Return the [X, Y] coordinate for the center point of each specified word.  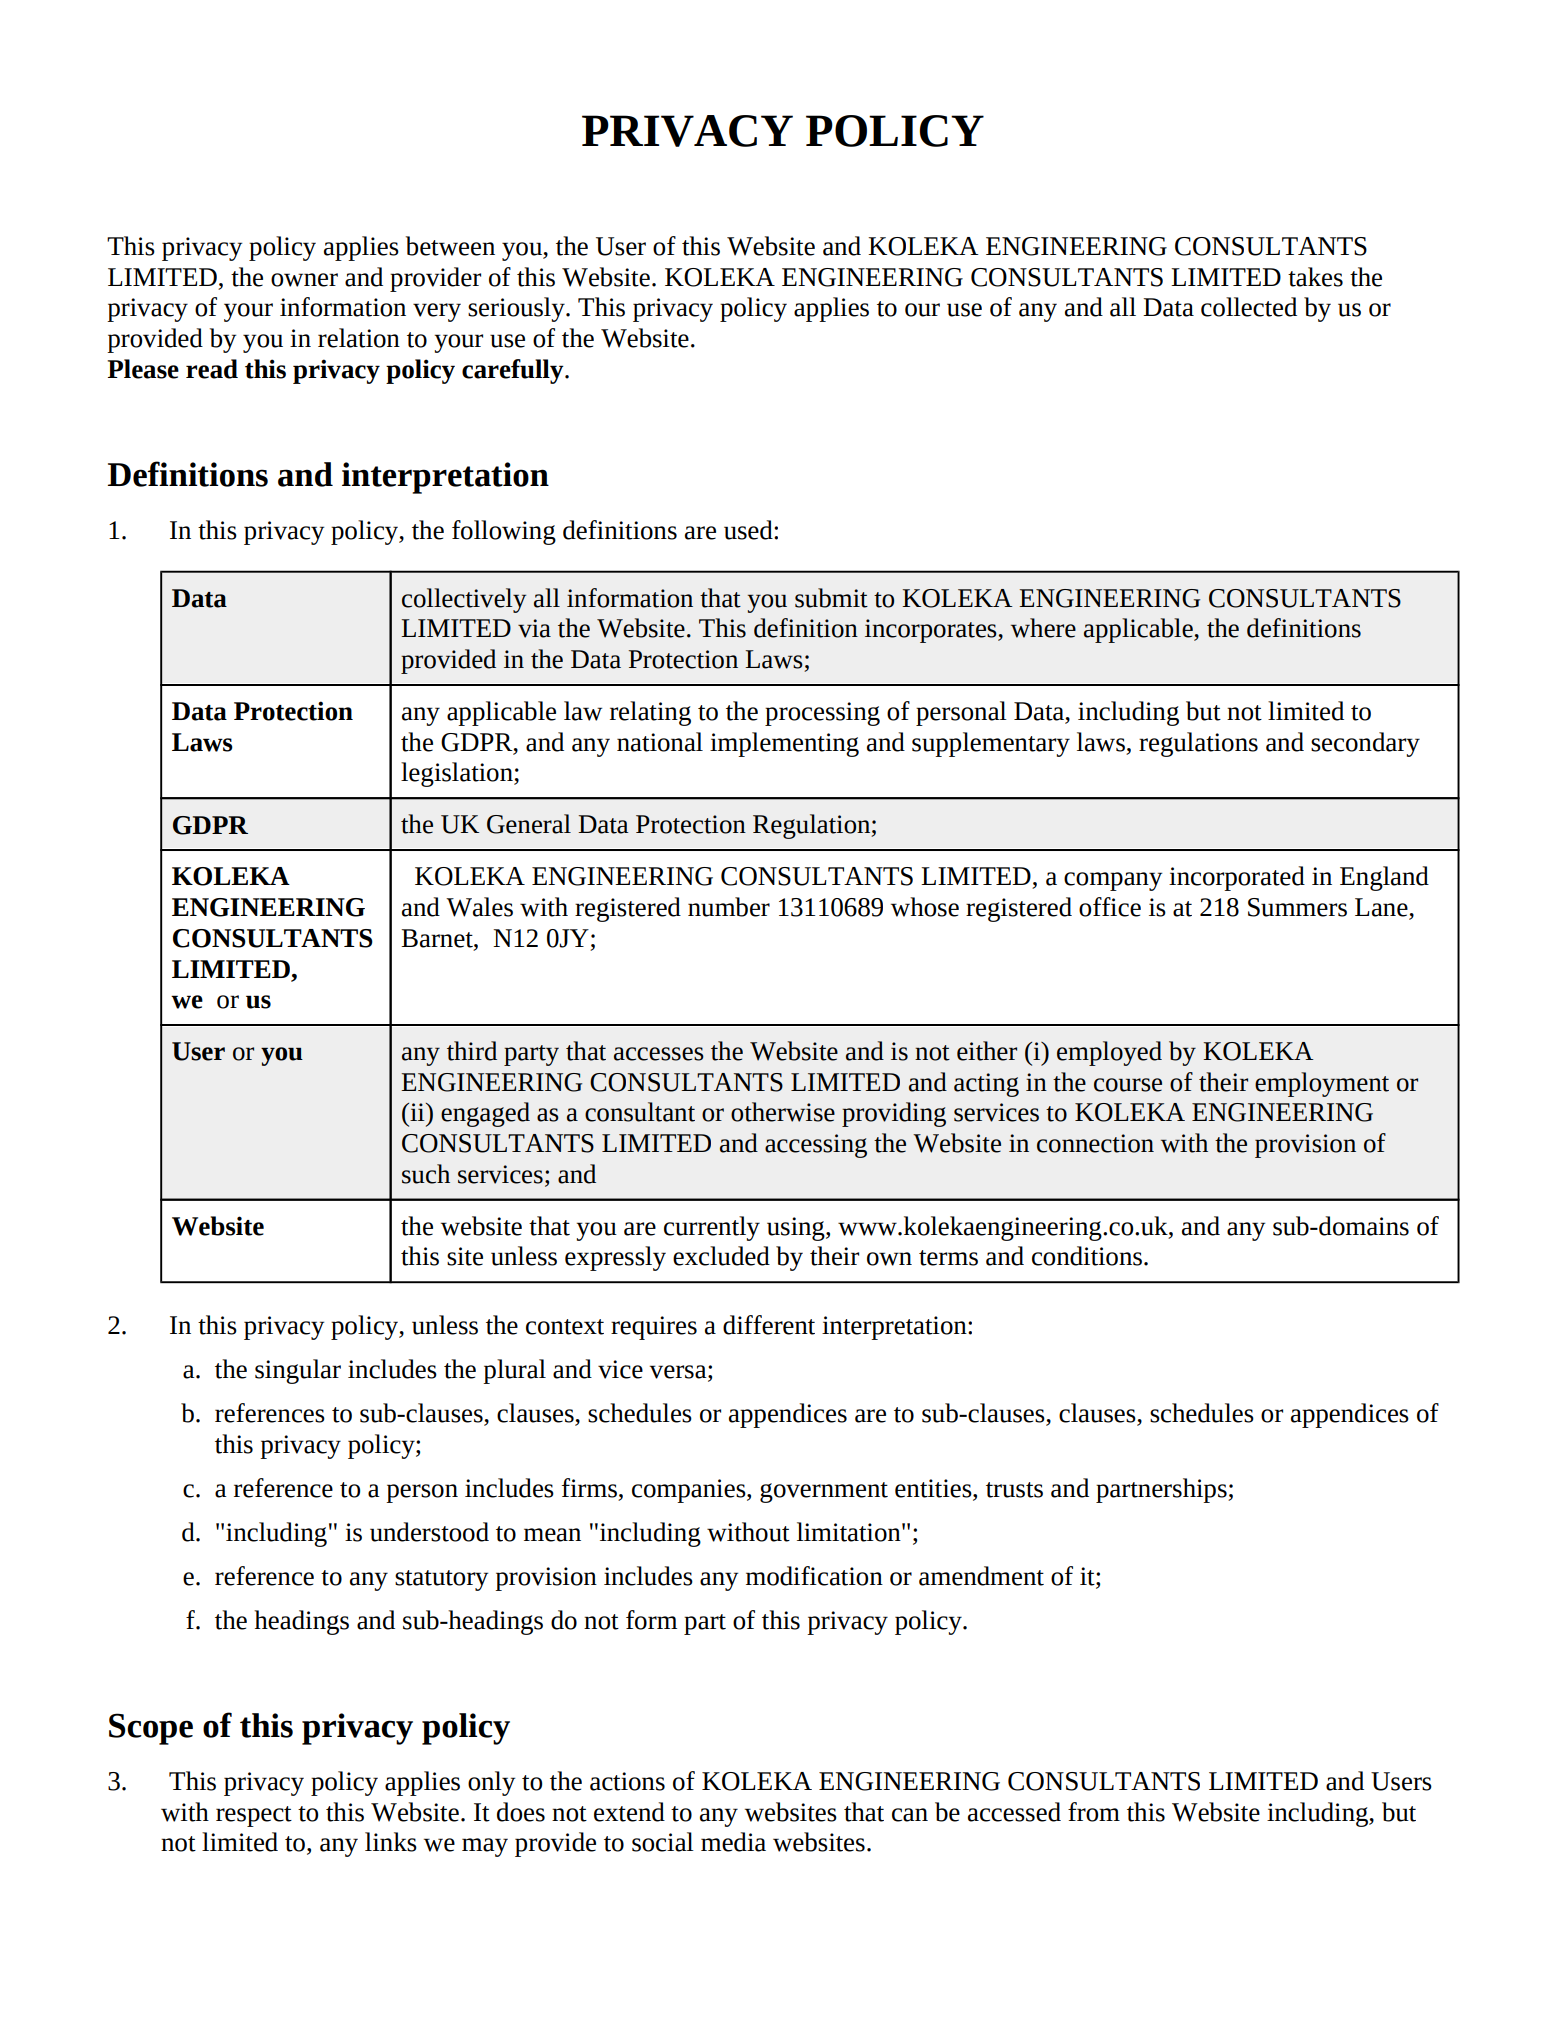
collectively [464, 600]
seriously [517, 309]
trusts [1014, 1490]
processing [822, 714]
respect [254, 1816]
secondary [1365, 744]
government [824, 1492]
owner [304, 280]
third [472, 1051]
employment [1322, 1084]
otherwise [783, 1112]
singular [298, 1371]
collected [1249, 307]
